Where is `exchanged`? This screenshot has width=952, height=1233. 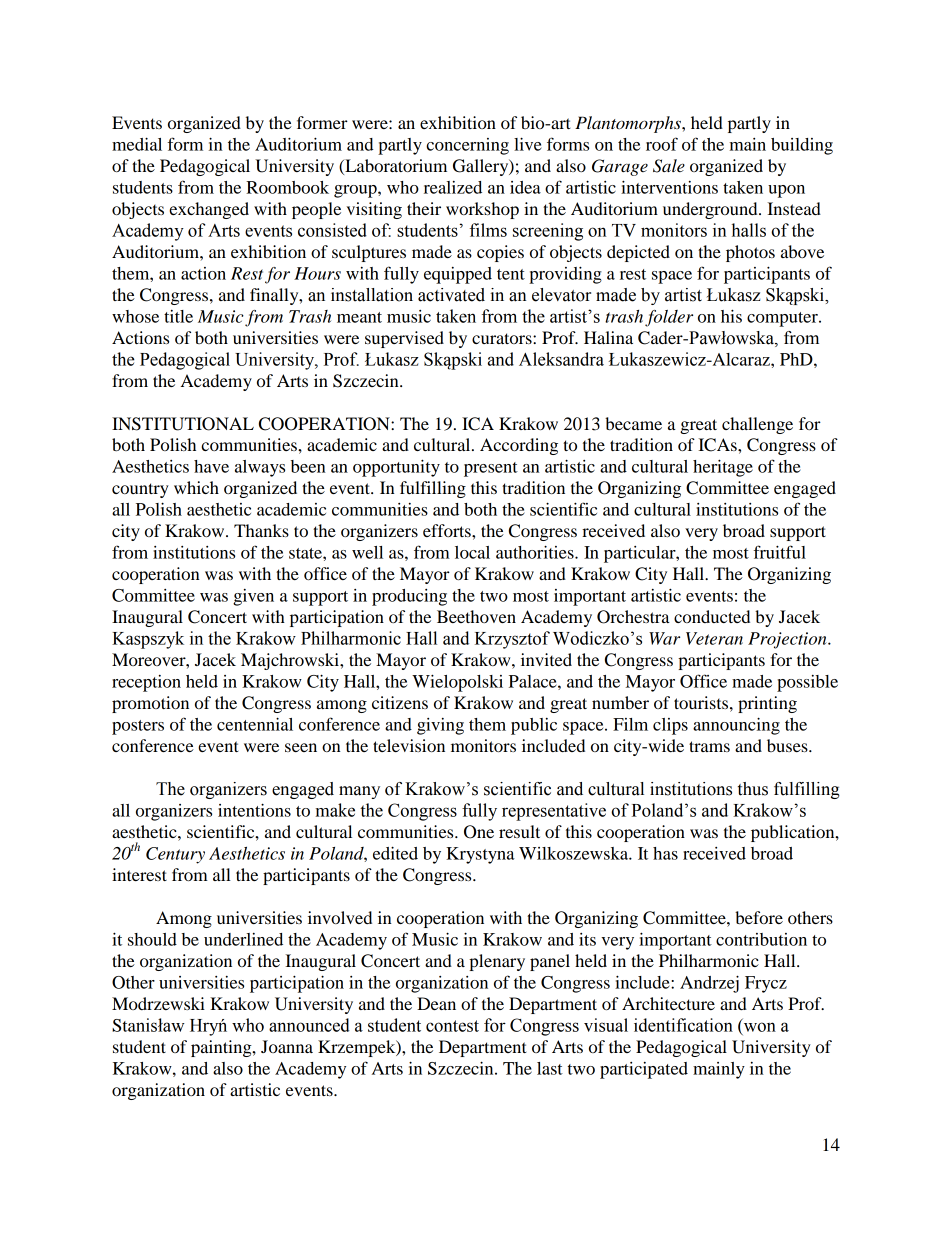
exchanged is located at coordinates (209, 210).
